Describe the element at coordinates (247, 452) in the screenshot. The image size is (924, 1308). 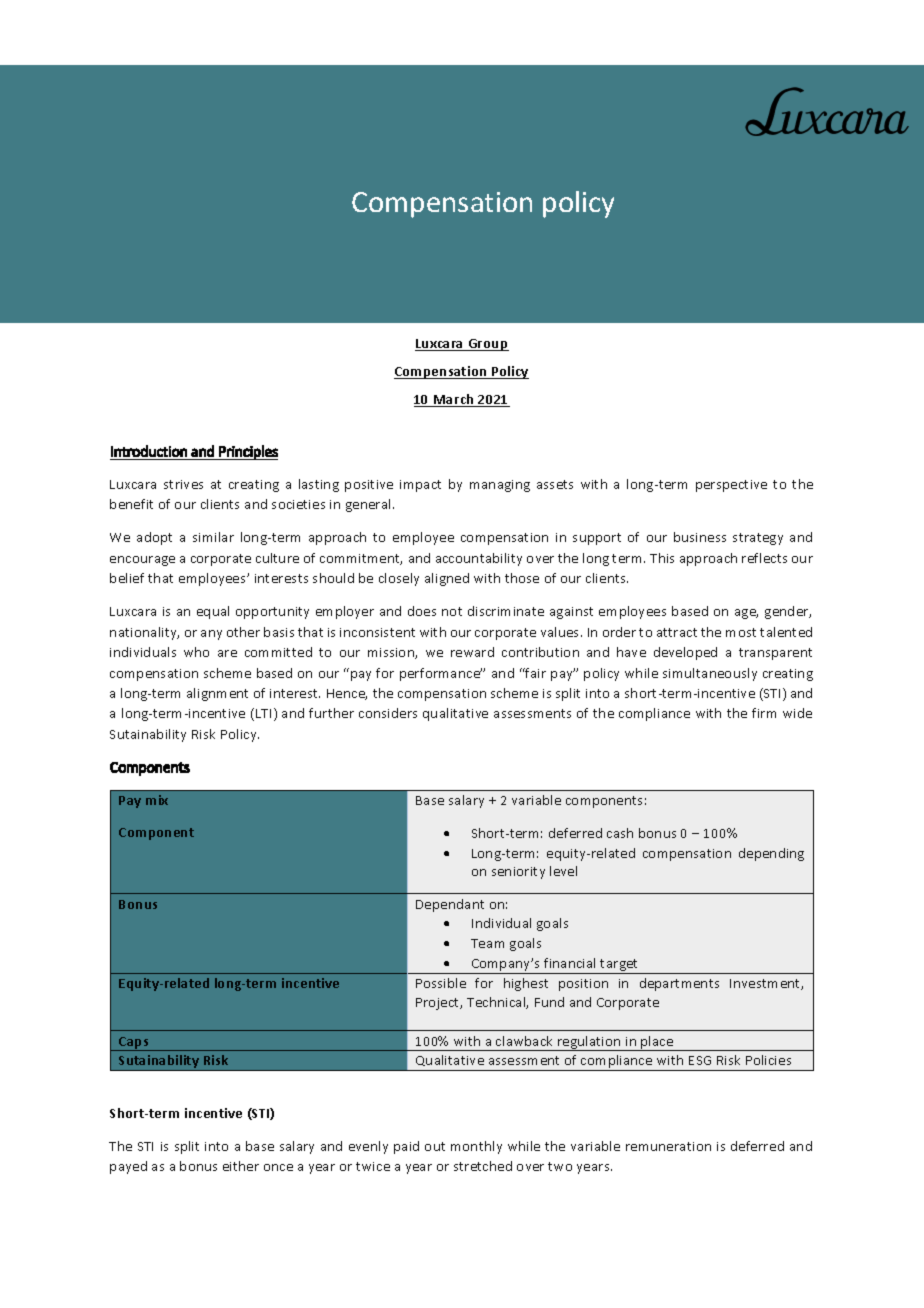
I see `Principles` at that location.
